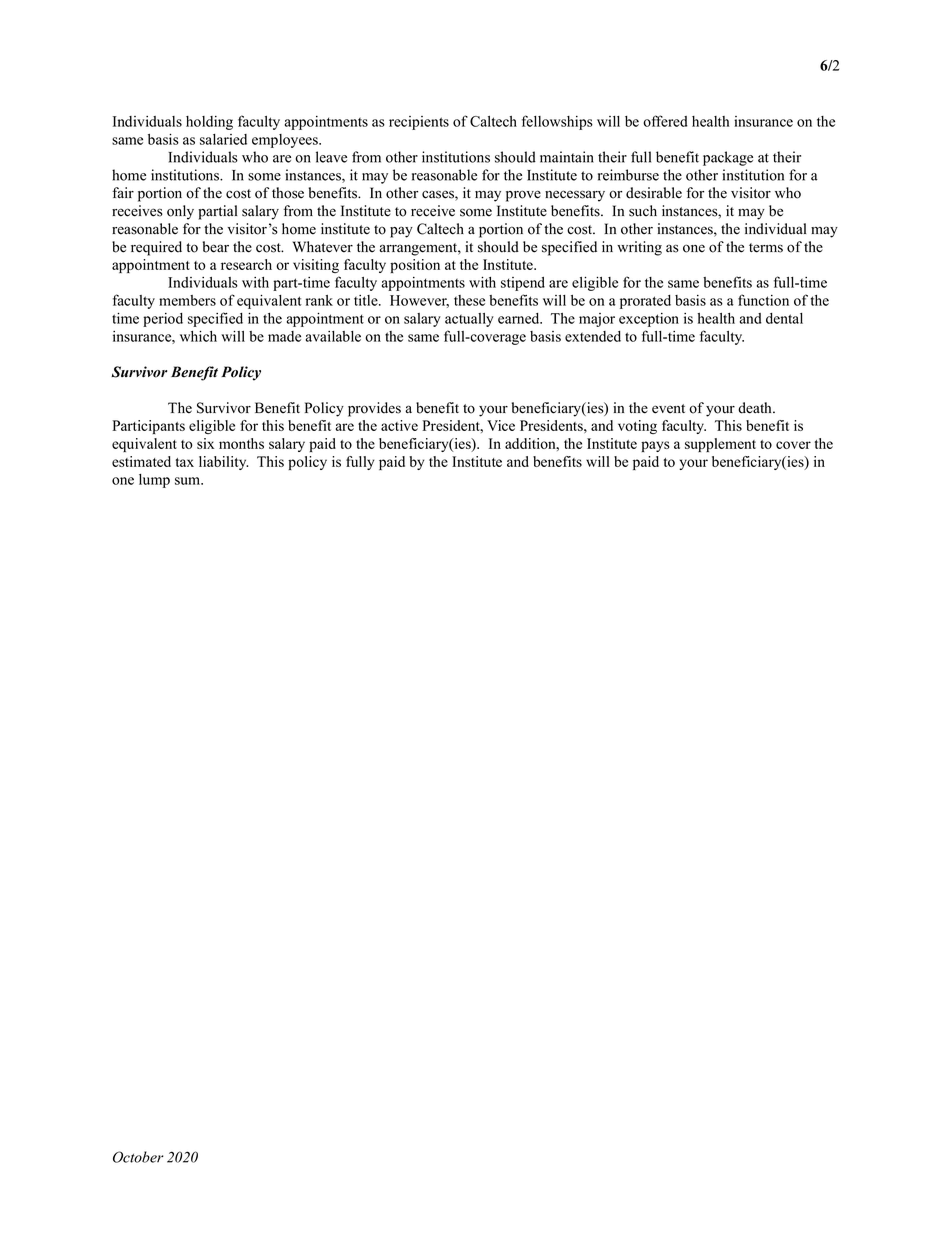 The image size is (952, 1233). I want to click on pays, so click(655, 446).
